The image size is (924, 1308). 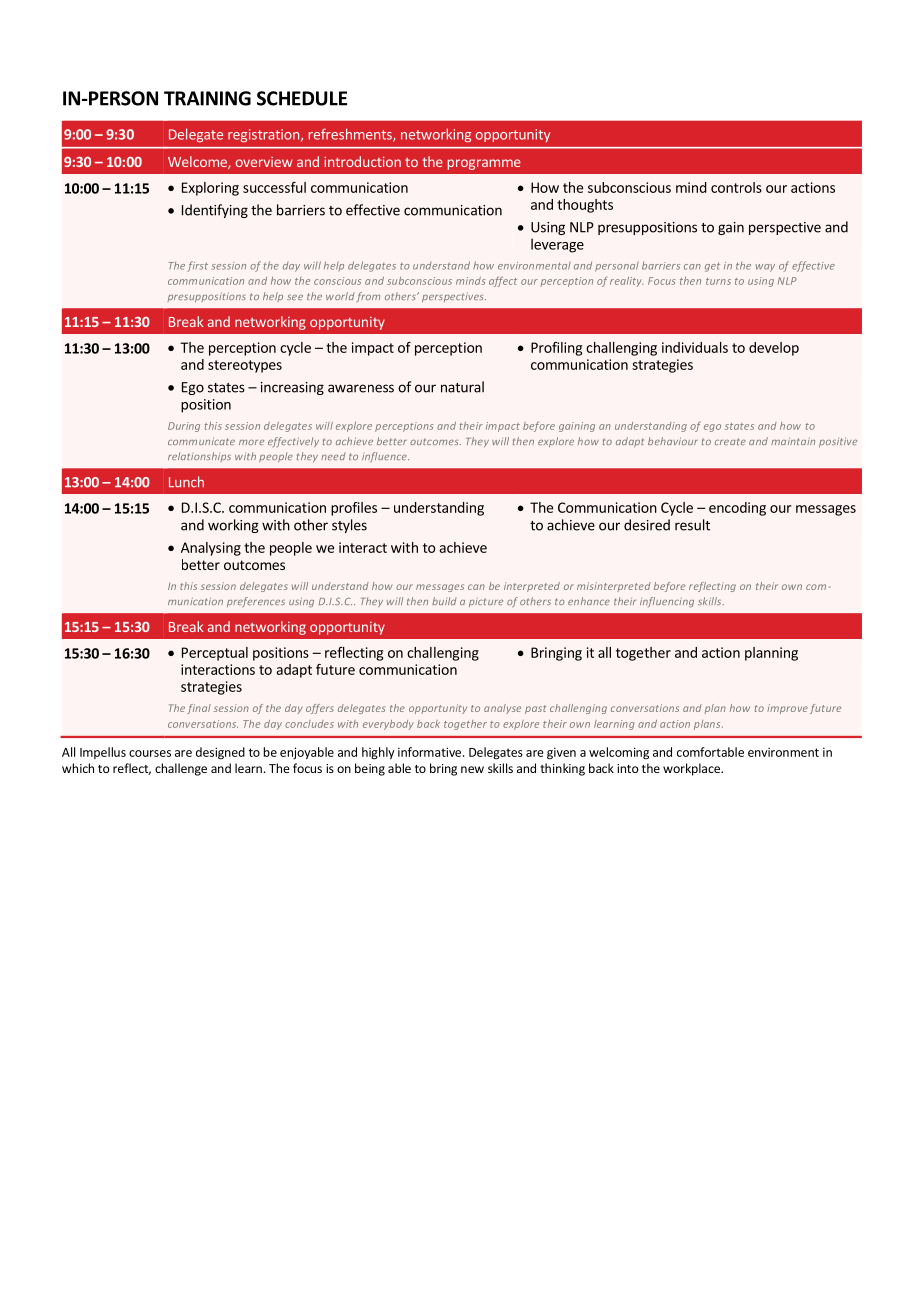 What do you see at coordinates (150, 753) in the document?
I see `courses` at bounding box center [150, 753].
